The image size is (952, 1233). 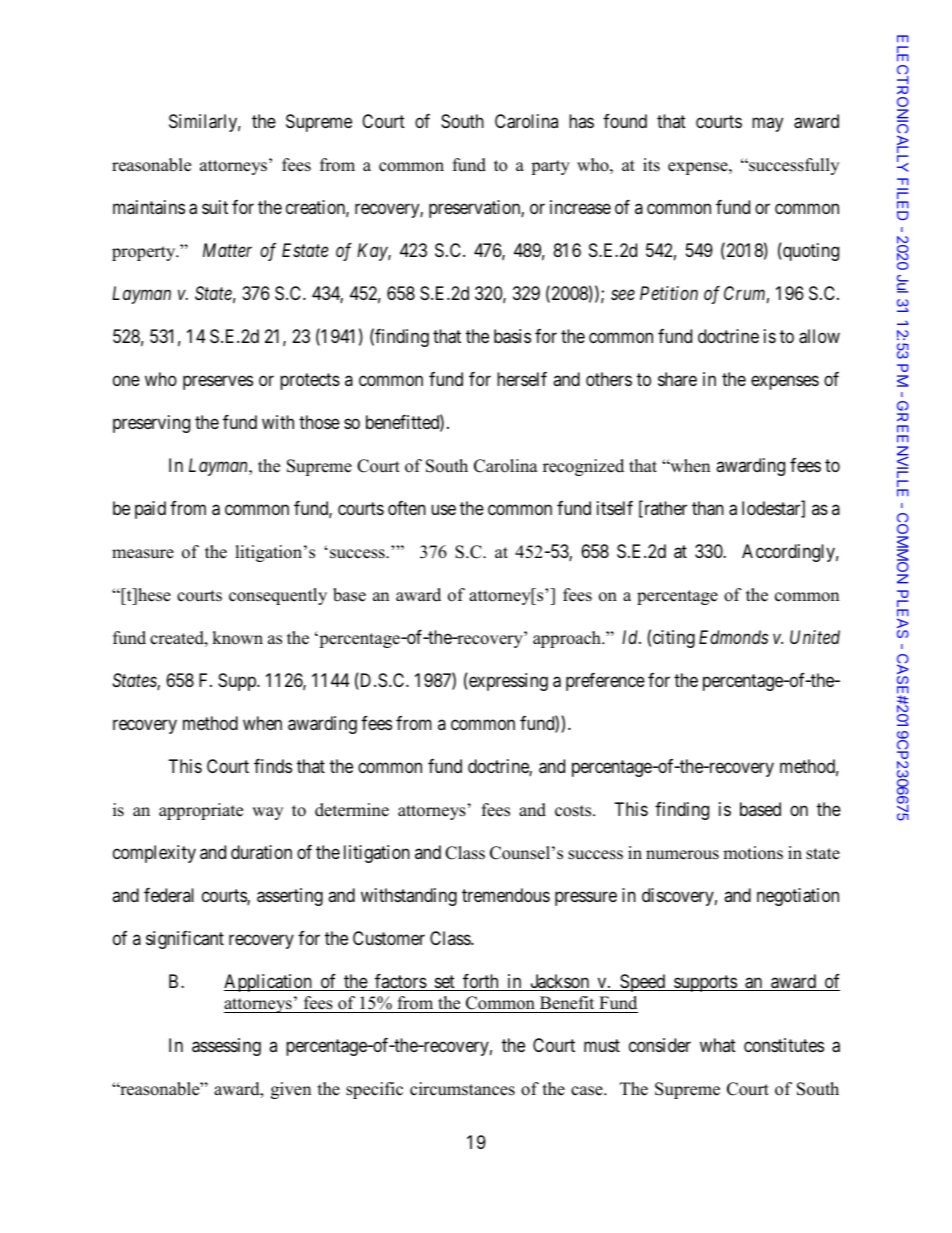 What do you see at coordinates (507, 681) in the screenshot?
I see `expressing` at bounding box center [507, 681].
